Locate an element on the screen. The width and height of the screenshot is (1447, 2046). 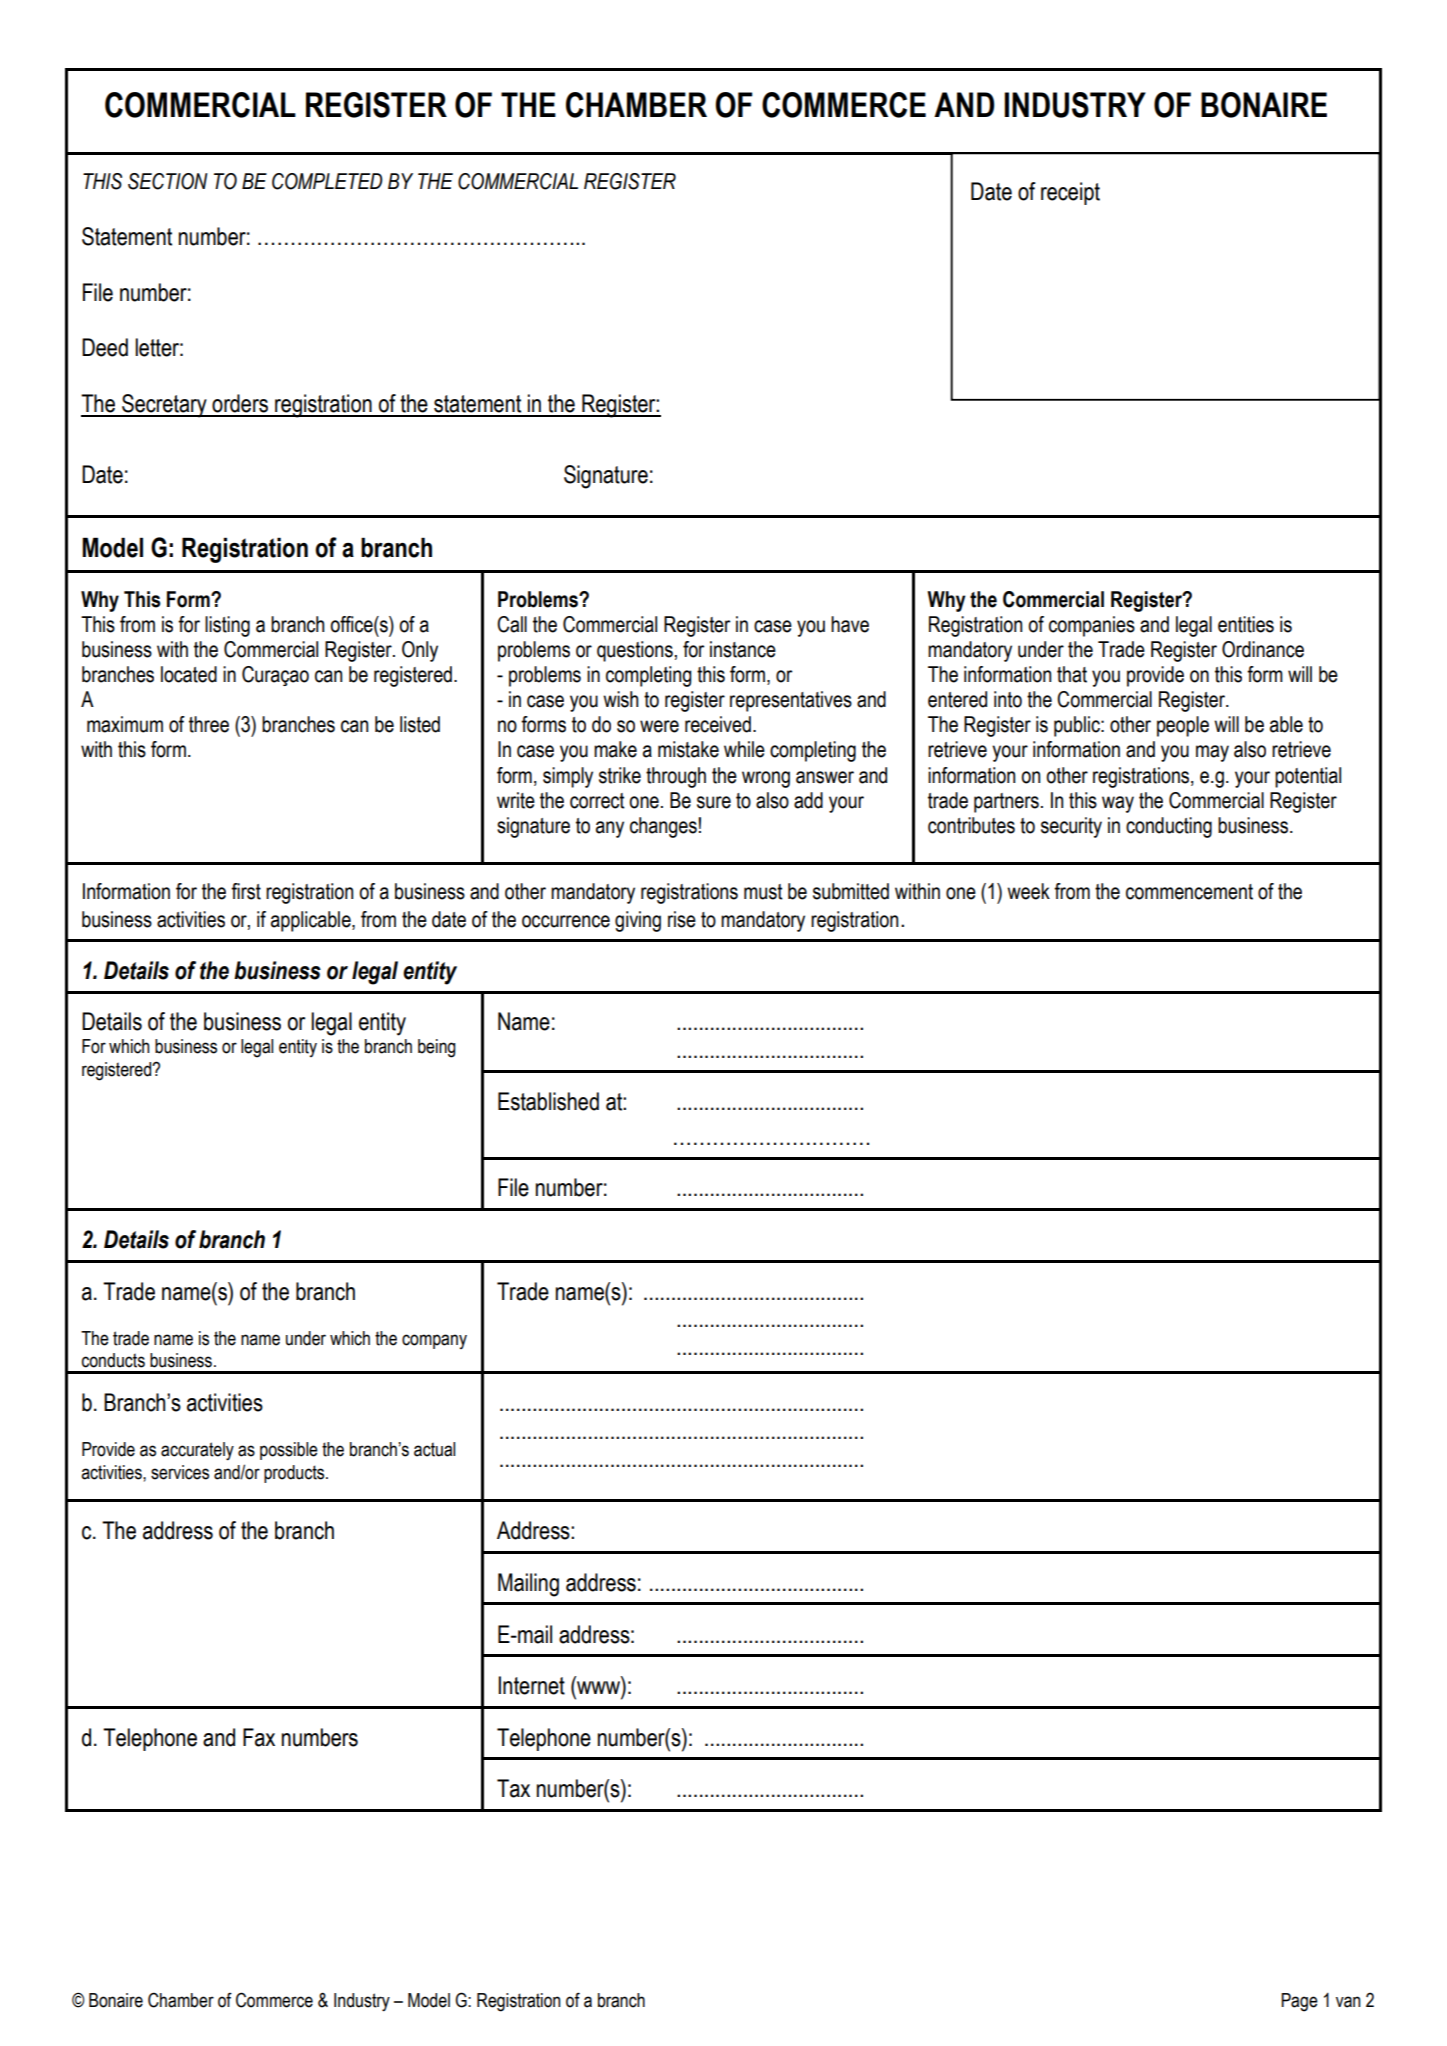
Fax is located at coordinates (259, 1737).
